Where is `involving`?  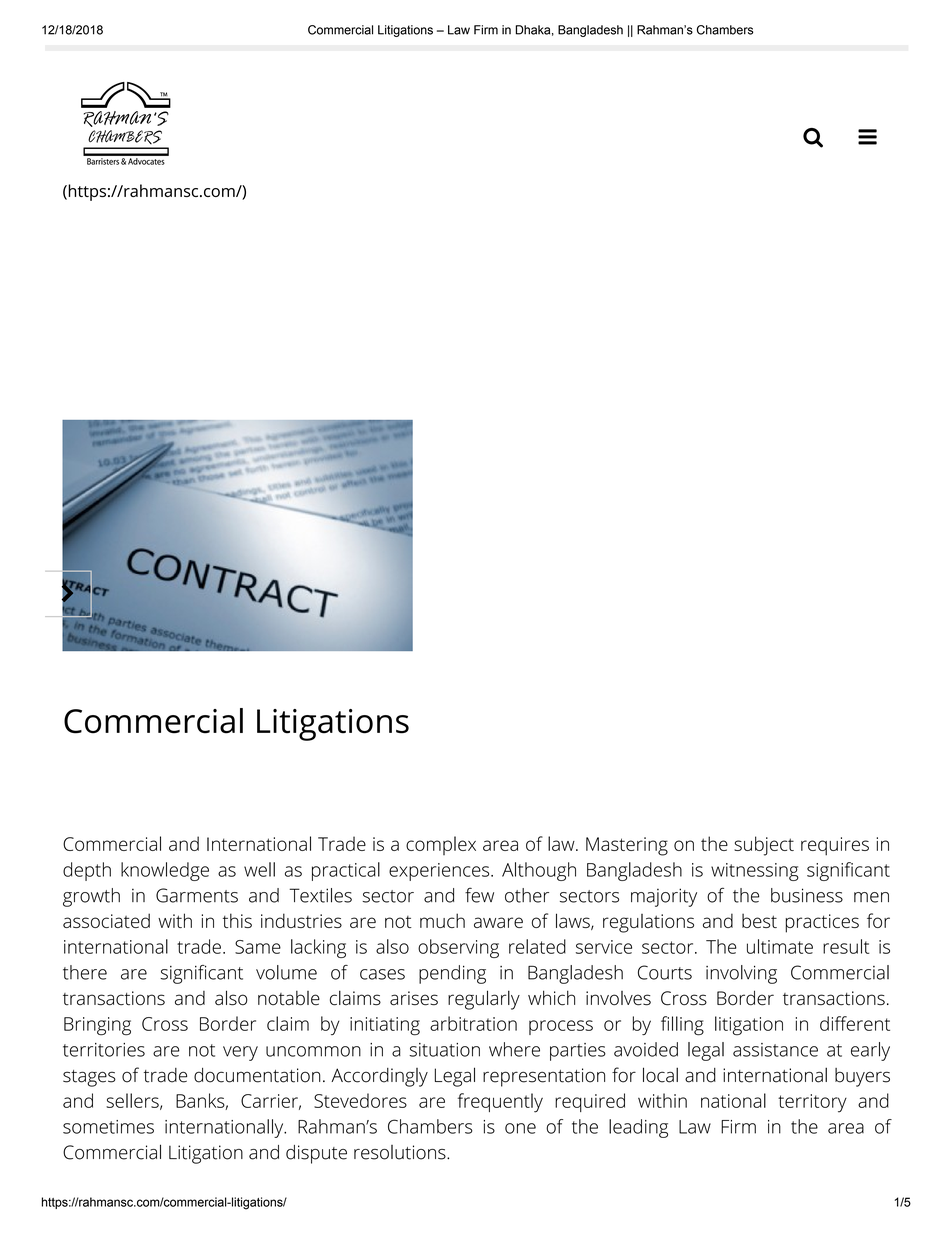
involving is located at coordinates (741, 974).
